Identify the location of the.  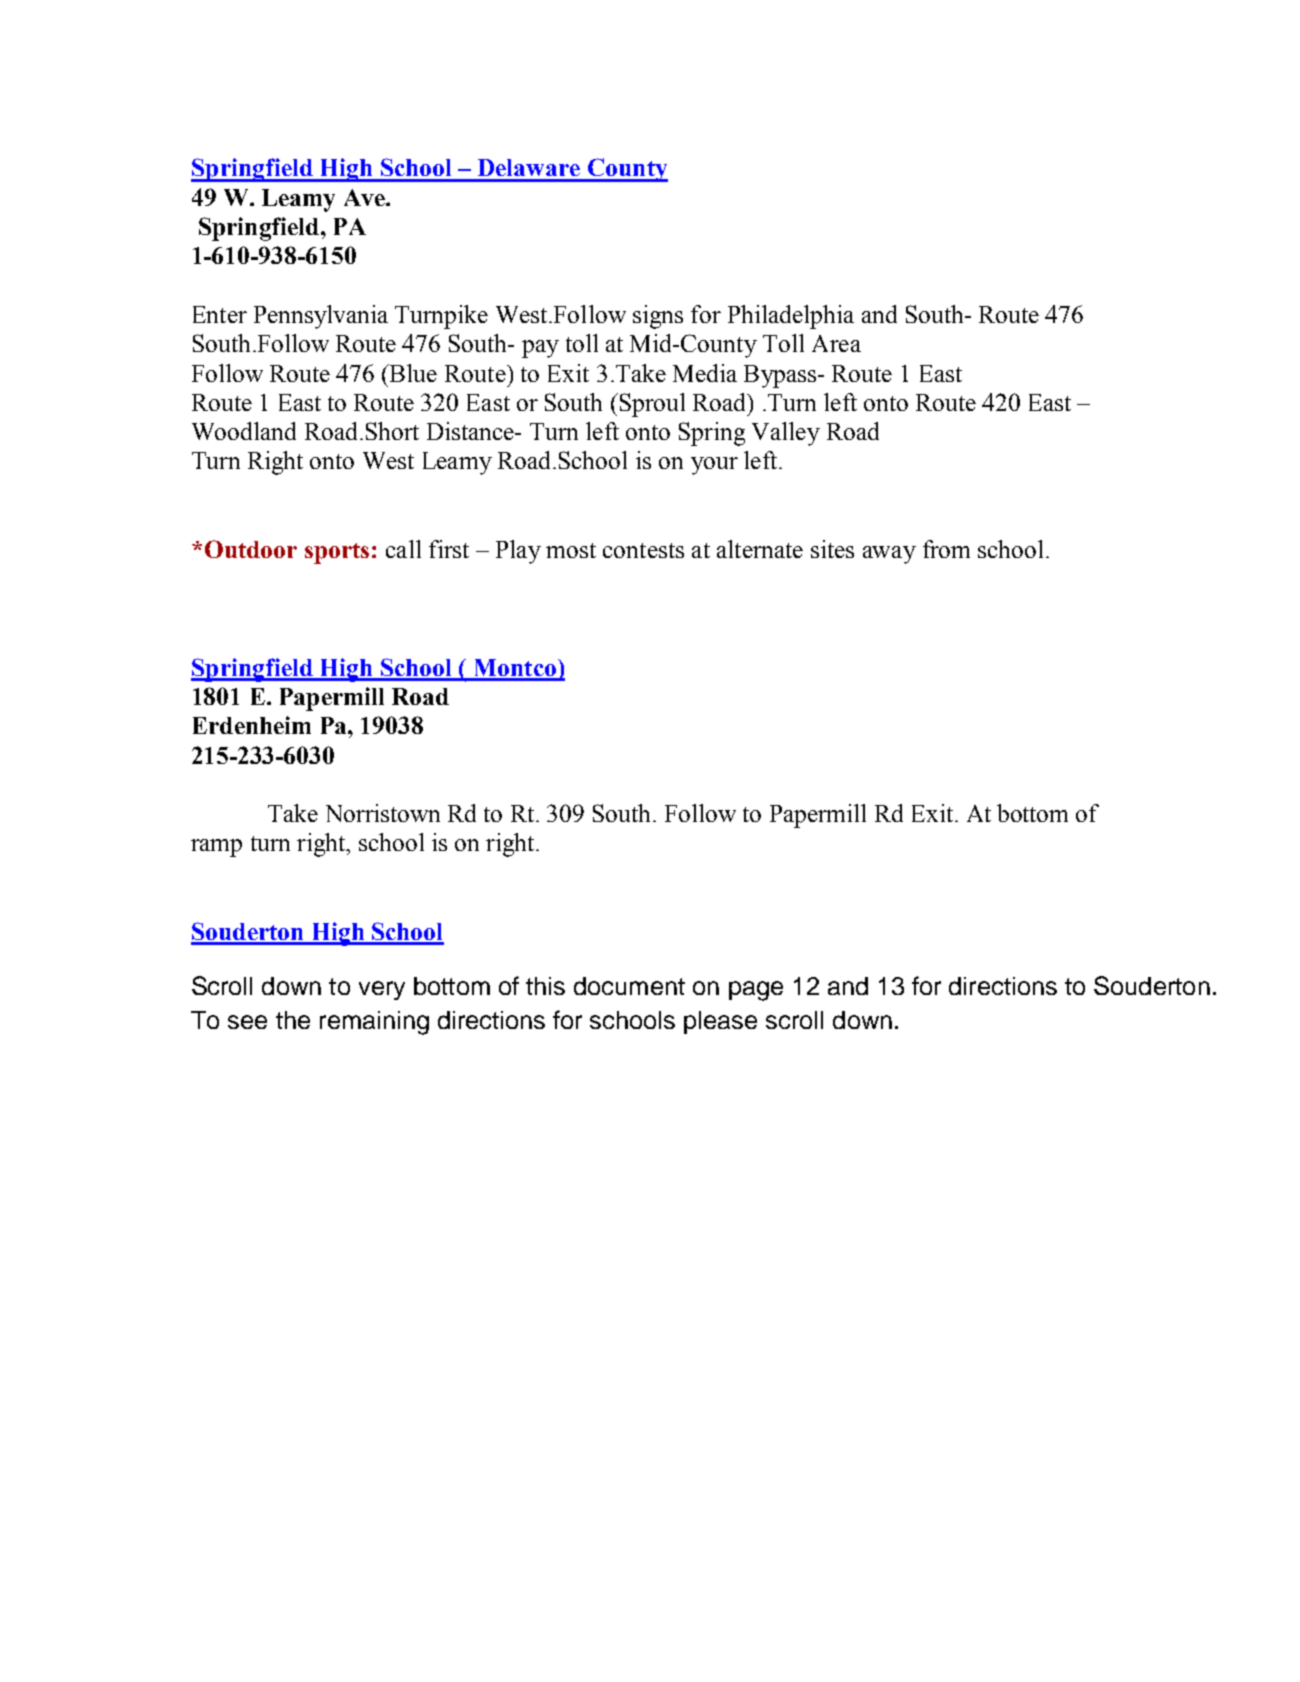
(293, 1020).
